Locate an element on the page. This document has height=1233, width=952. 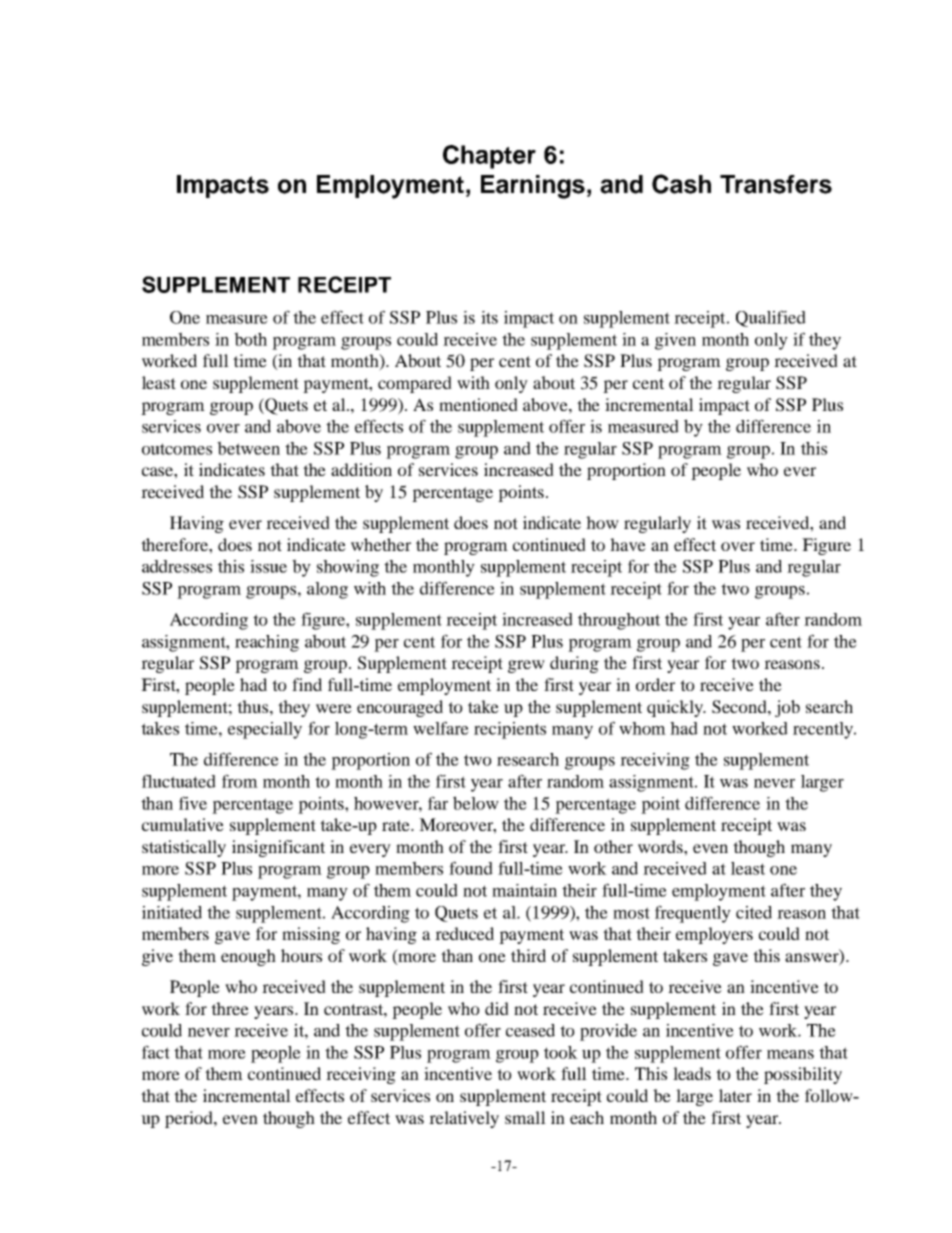
grew is located at coordinates (526, 666).
